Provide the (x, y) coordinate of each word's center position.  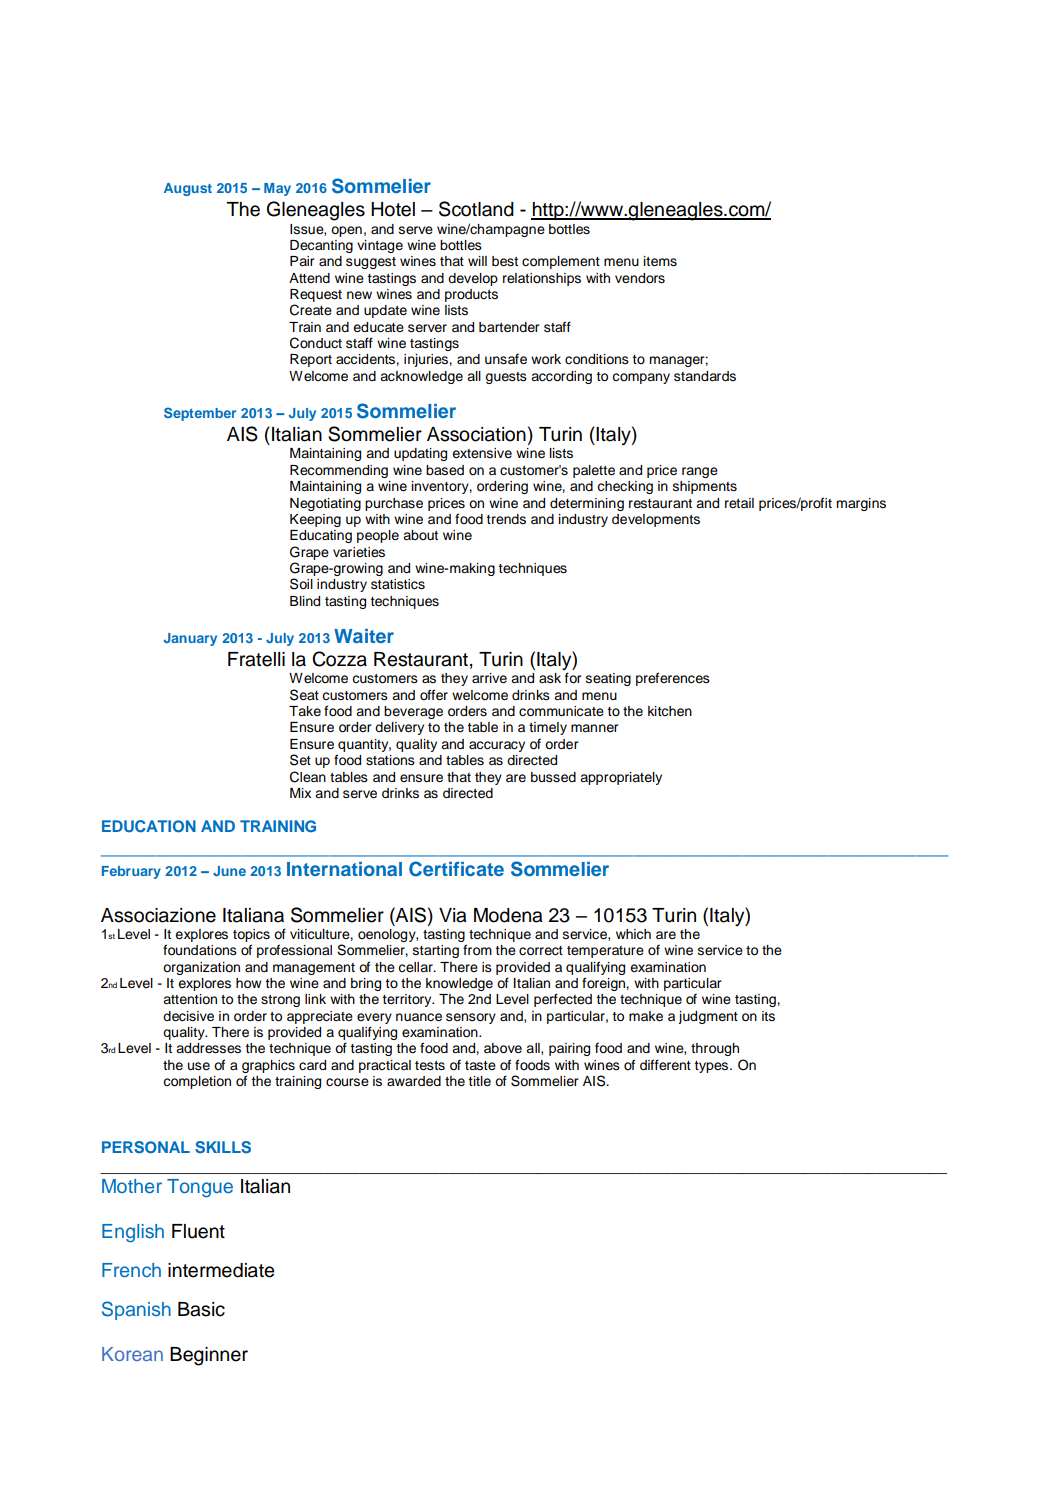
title (480, 1081)
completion (197, 1082)
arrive (489, 678)
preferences (673, 679)
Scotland (476, 209)
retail (739, 503)
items (660, 261)
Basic (201, 1309)
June (229, 871)
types (711, 1067)
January (190, 639)
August (188, 189)
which (633, 934)
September (200, 414)
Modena (508, 915)
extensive (482, 453)
